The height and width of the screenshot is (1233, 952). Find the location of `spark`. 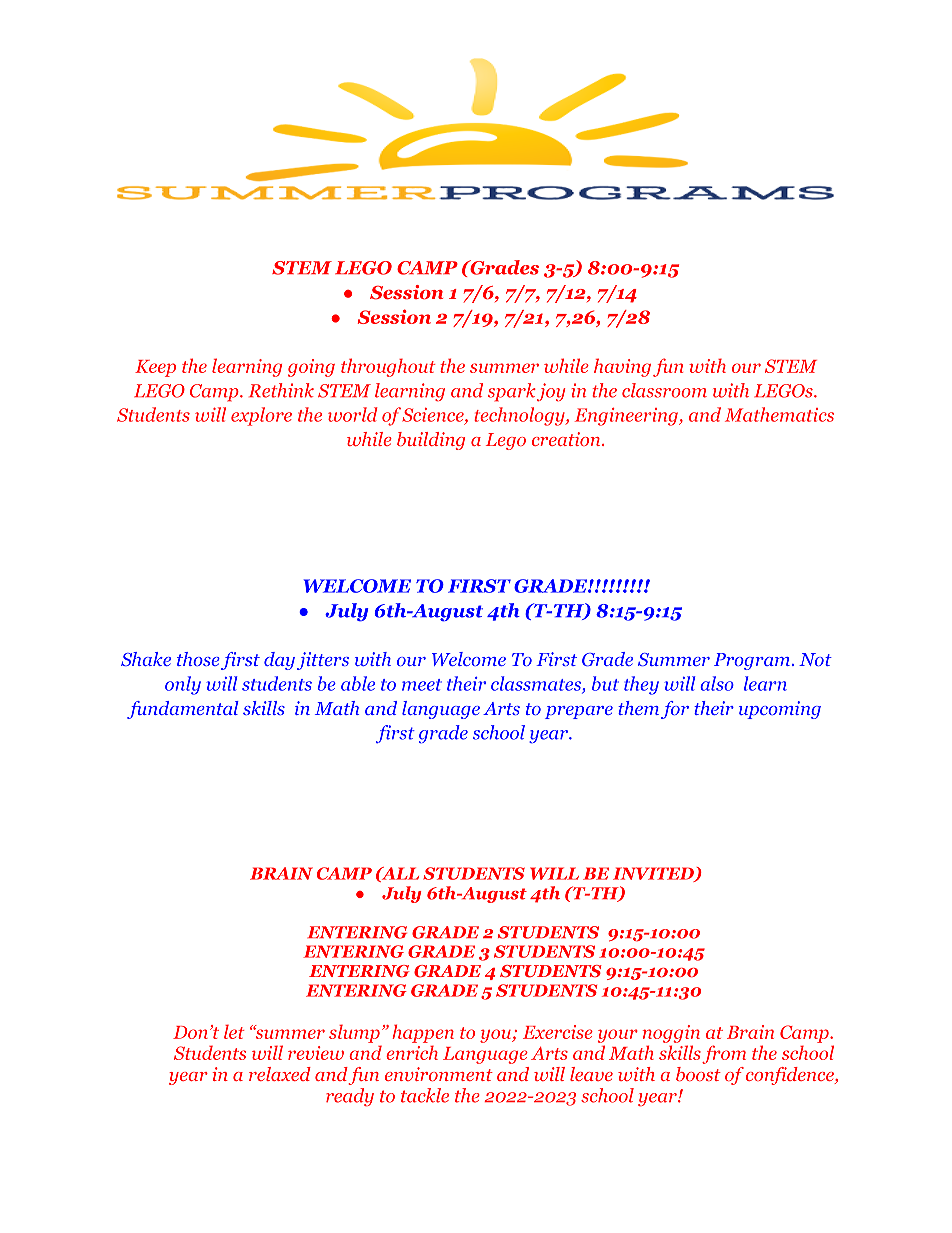

spark is located at coordinates (512, 392).
